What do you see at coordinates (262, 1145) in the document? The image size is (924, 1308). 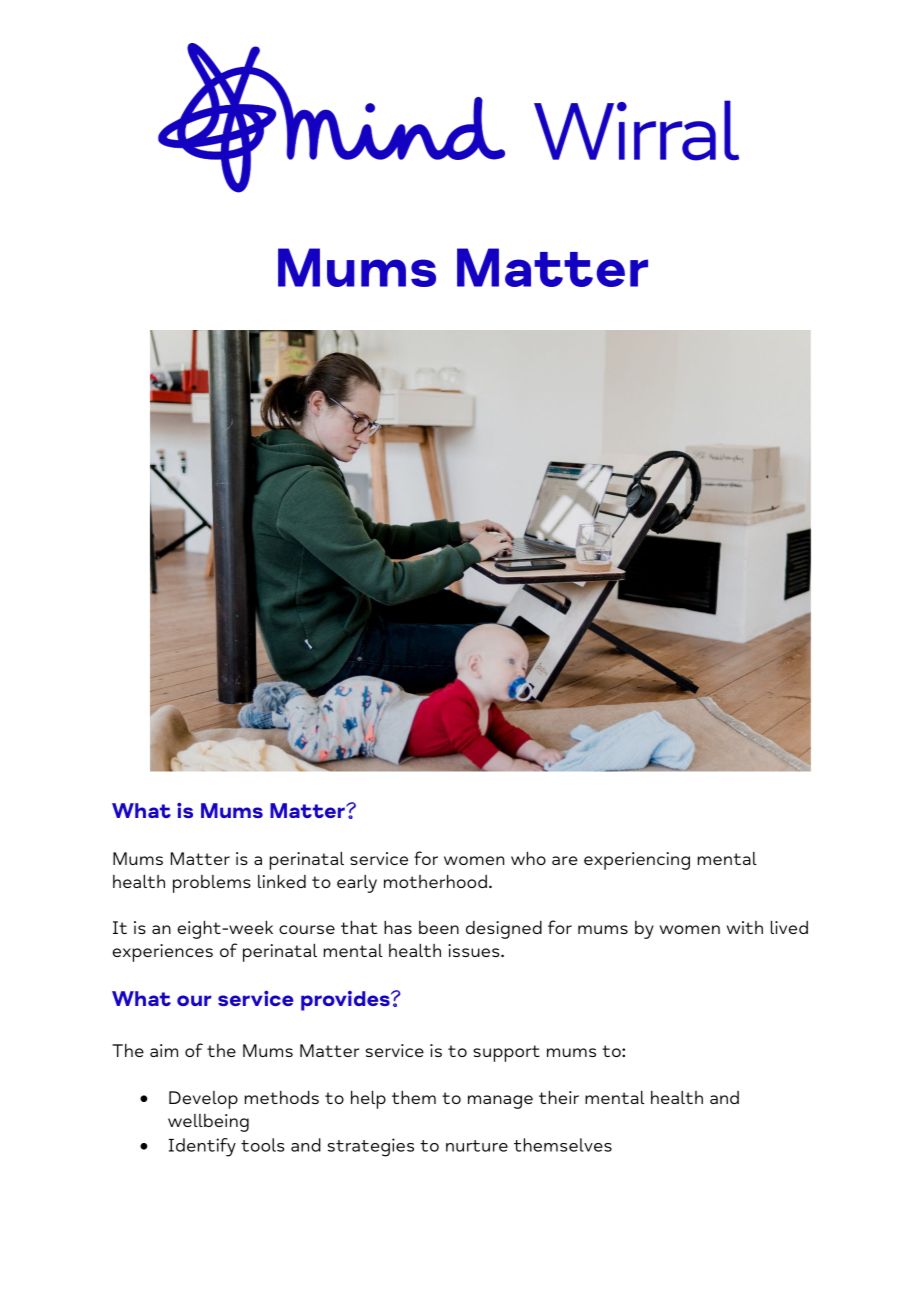 I see `tools` at bounding box center [262, 1145].
